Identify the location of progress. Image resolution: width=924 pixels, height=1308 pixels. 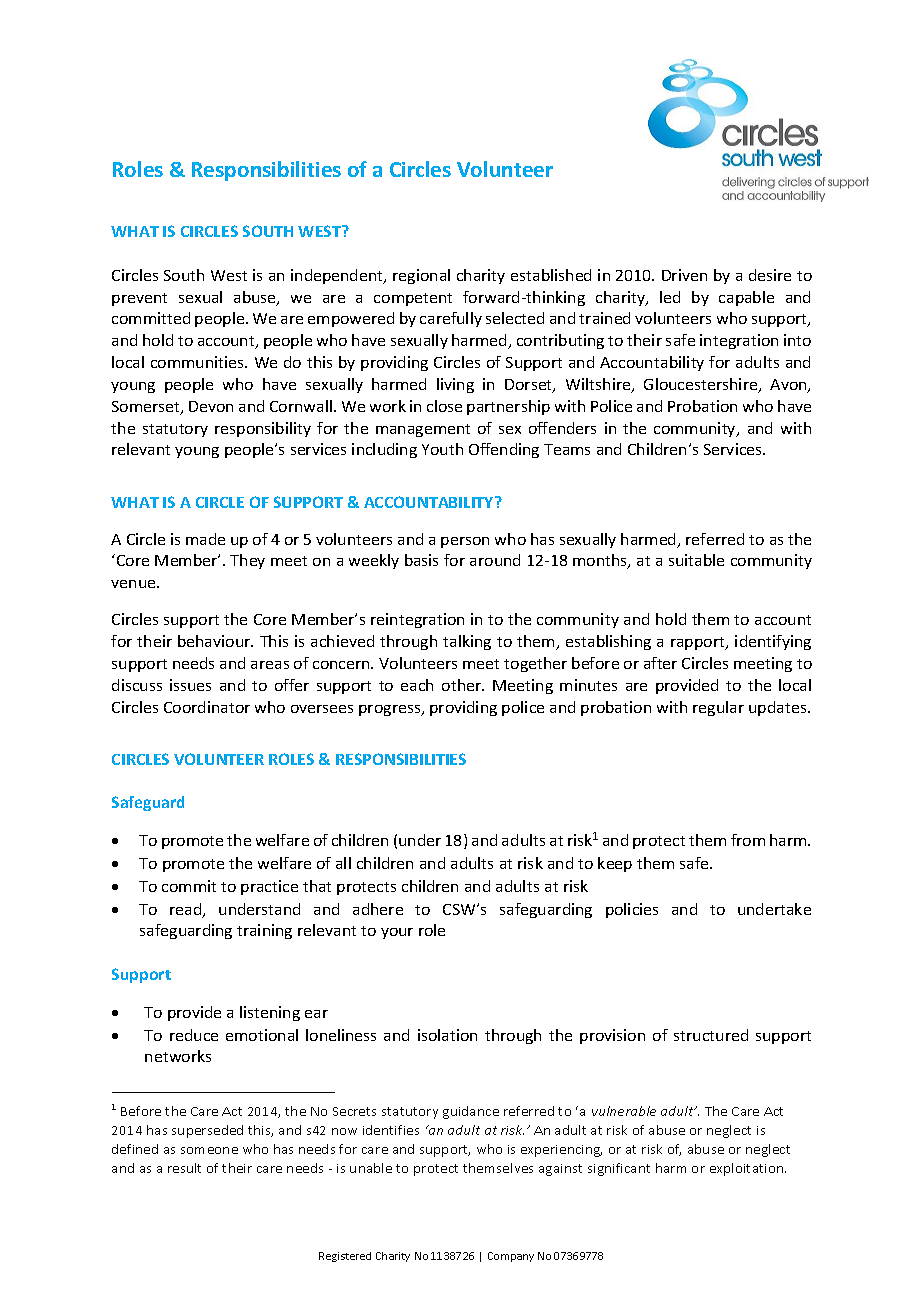
(391, 710).
